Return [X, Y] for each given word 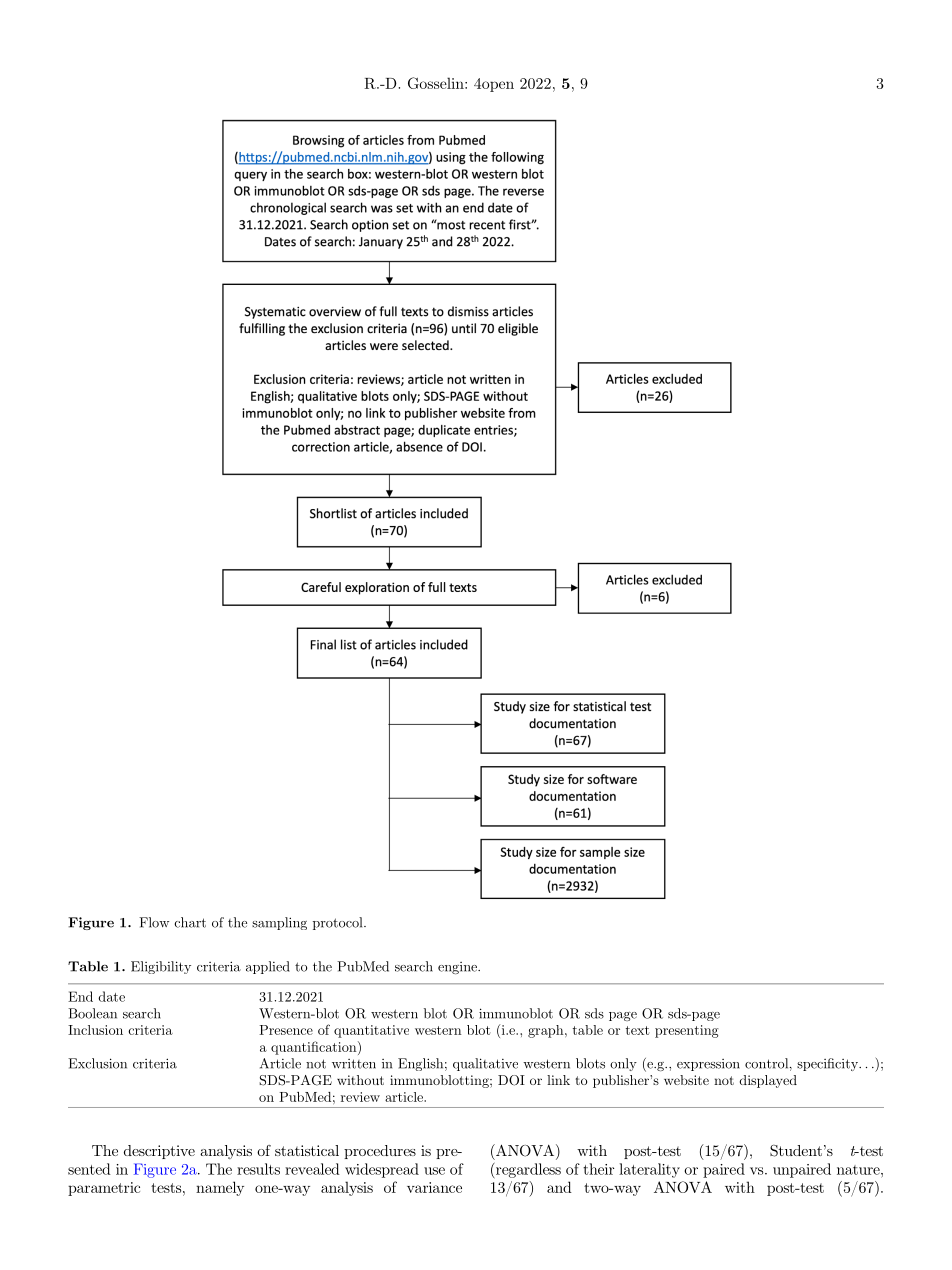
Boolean [92, 1013]
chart [190, 922]
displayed [768, 1081]
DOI [511, 1080]
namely [220, 1188]
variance [434, 1187]
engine [458, 968]
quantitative [371, 1031]
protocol [339, 923]
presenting [687, 1031]
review [360, 1097]
